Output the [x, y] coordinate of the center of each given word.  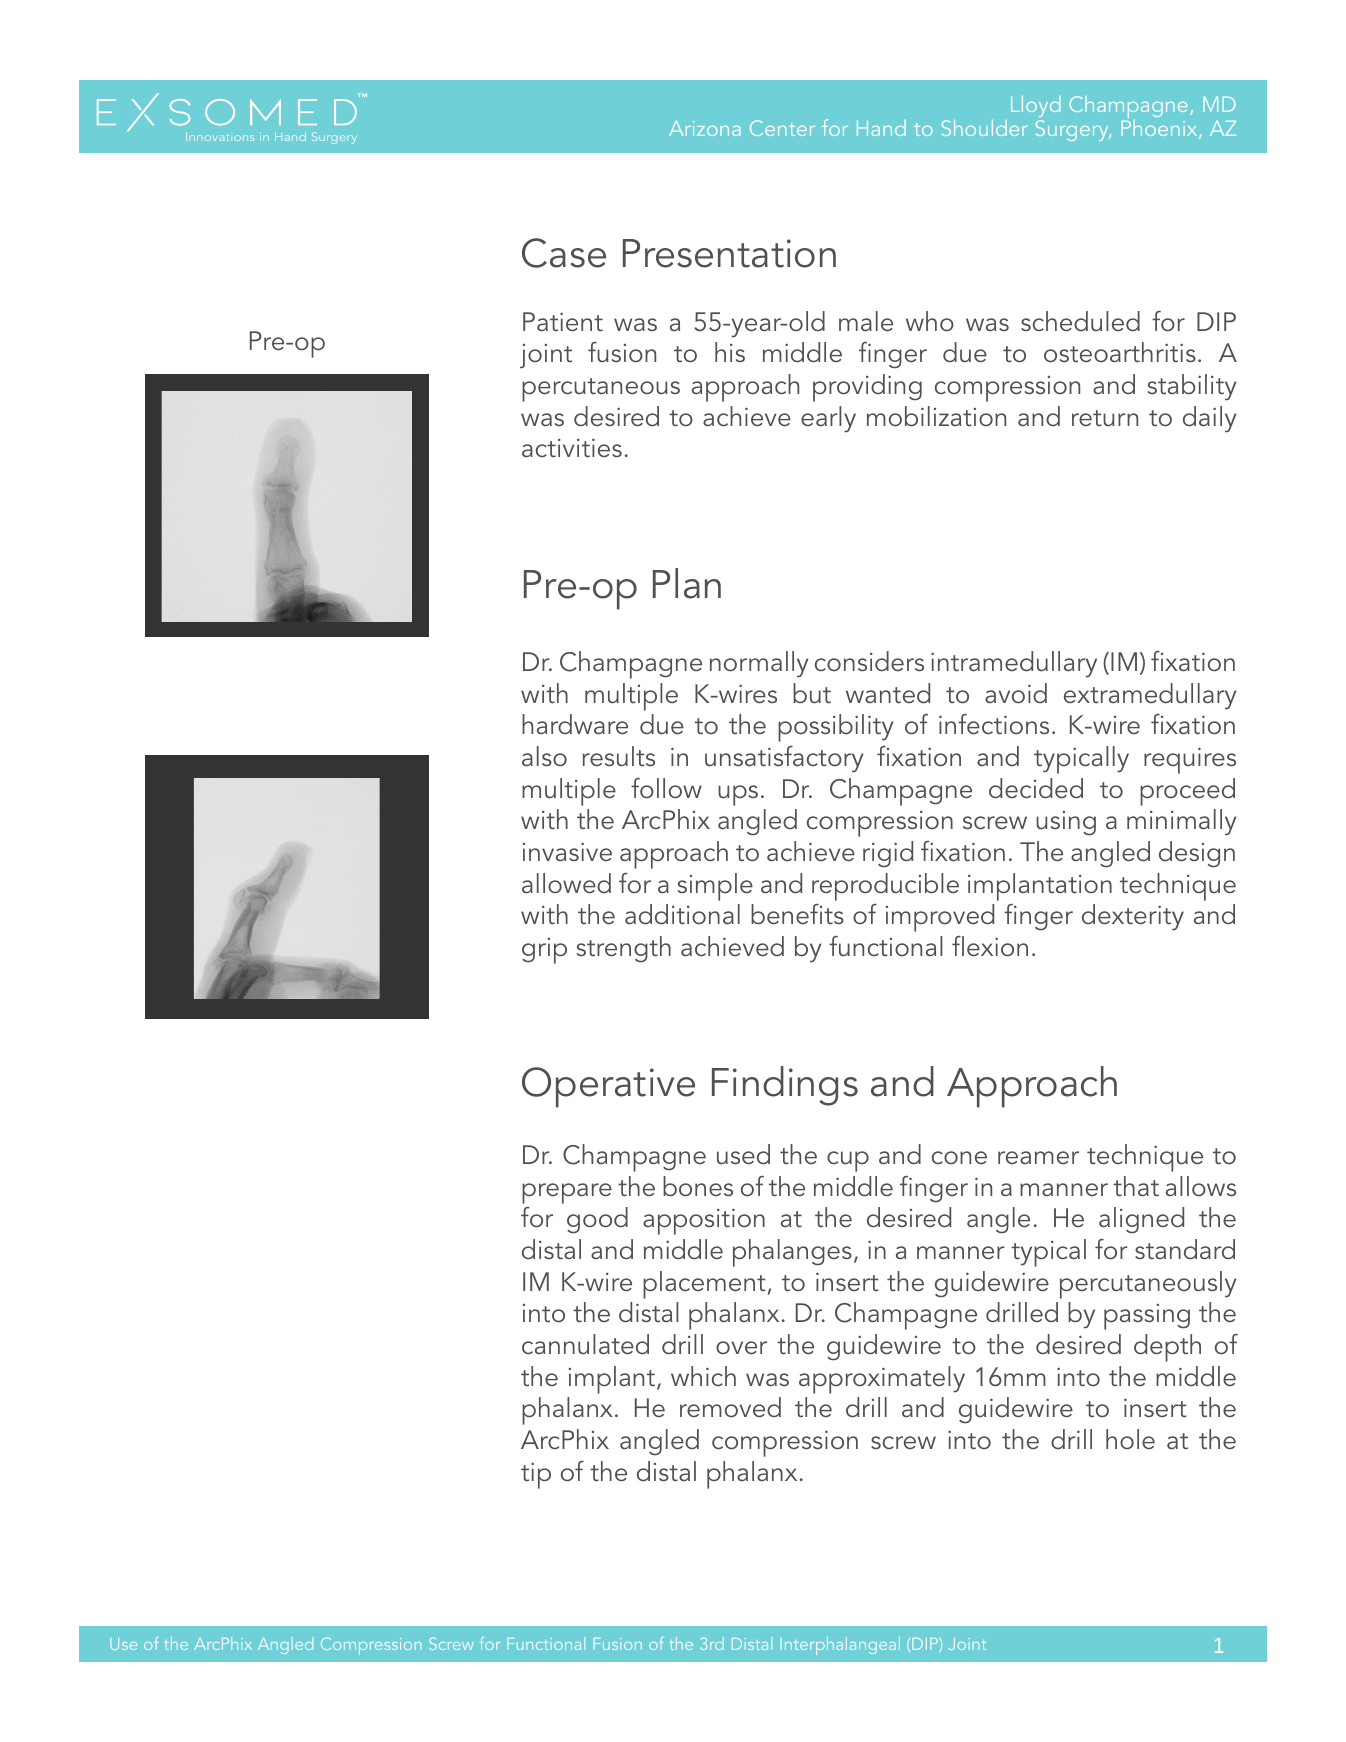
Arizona [705, 128]
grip [544, 951]
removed [730, 1407]
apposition [704, 1221]
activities [572, 448]
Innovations [220, 137]
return [1105, 418]
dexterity [1133, 917]
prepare [567, 1193]
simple [715, 887]
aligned [1141, 1220]
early [828, 419]
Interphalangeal [840, 1646]
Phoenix [1160, 128]
